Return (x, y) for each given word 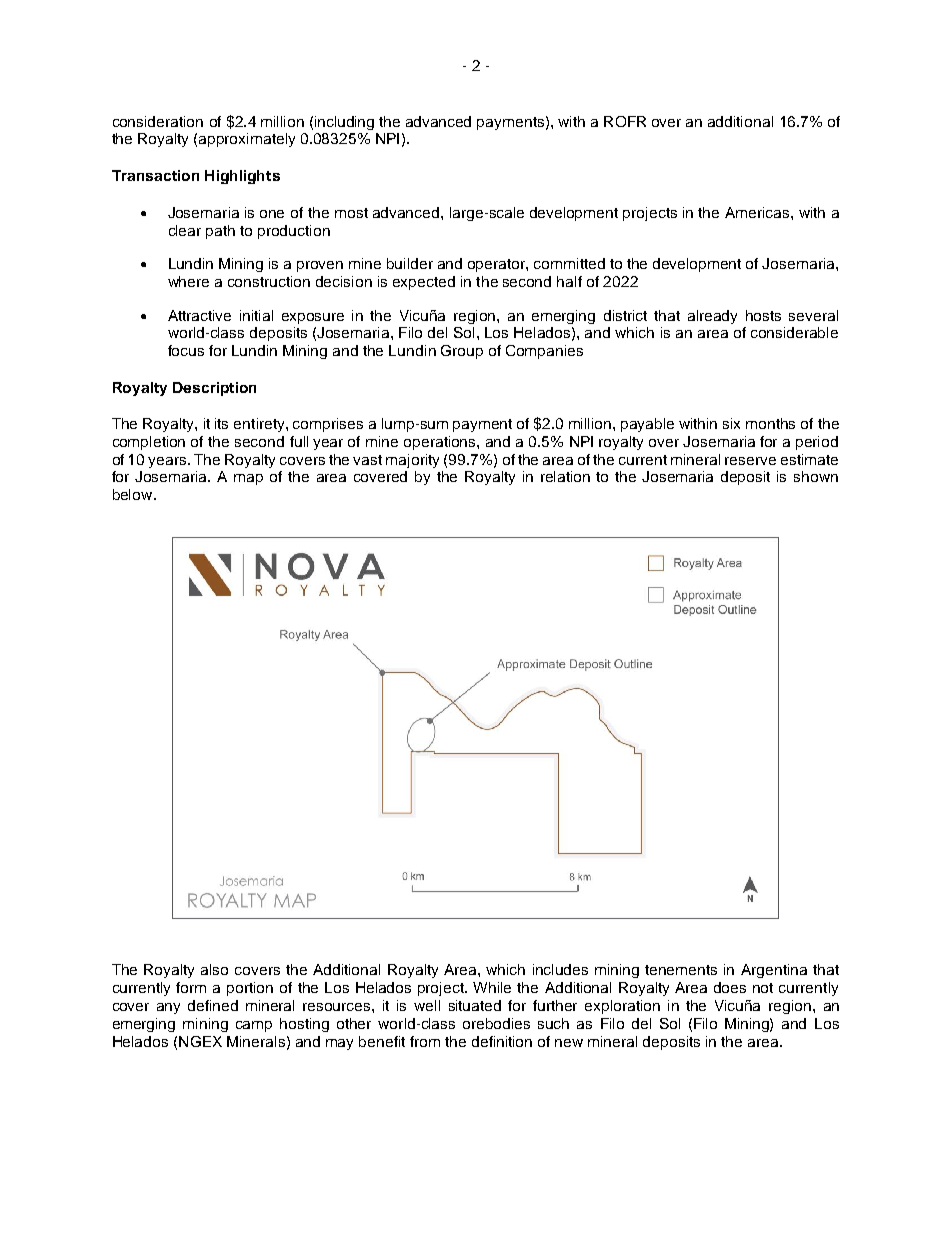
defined (213, 1005)
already (712, 317)
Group (462, 352)
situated (475, 1005)
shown (816, 476)
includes (560, 969)
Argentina (774, 971)
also (214, 969)
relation (565, 476)
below (134, 494)
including (344, 123)
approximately (247, 140)
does (730, 987)
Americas (758, 212)
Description (214, 389)
